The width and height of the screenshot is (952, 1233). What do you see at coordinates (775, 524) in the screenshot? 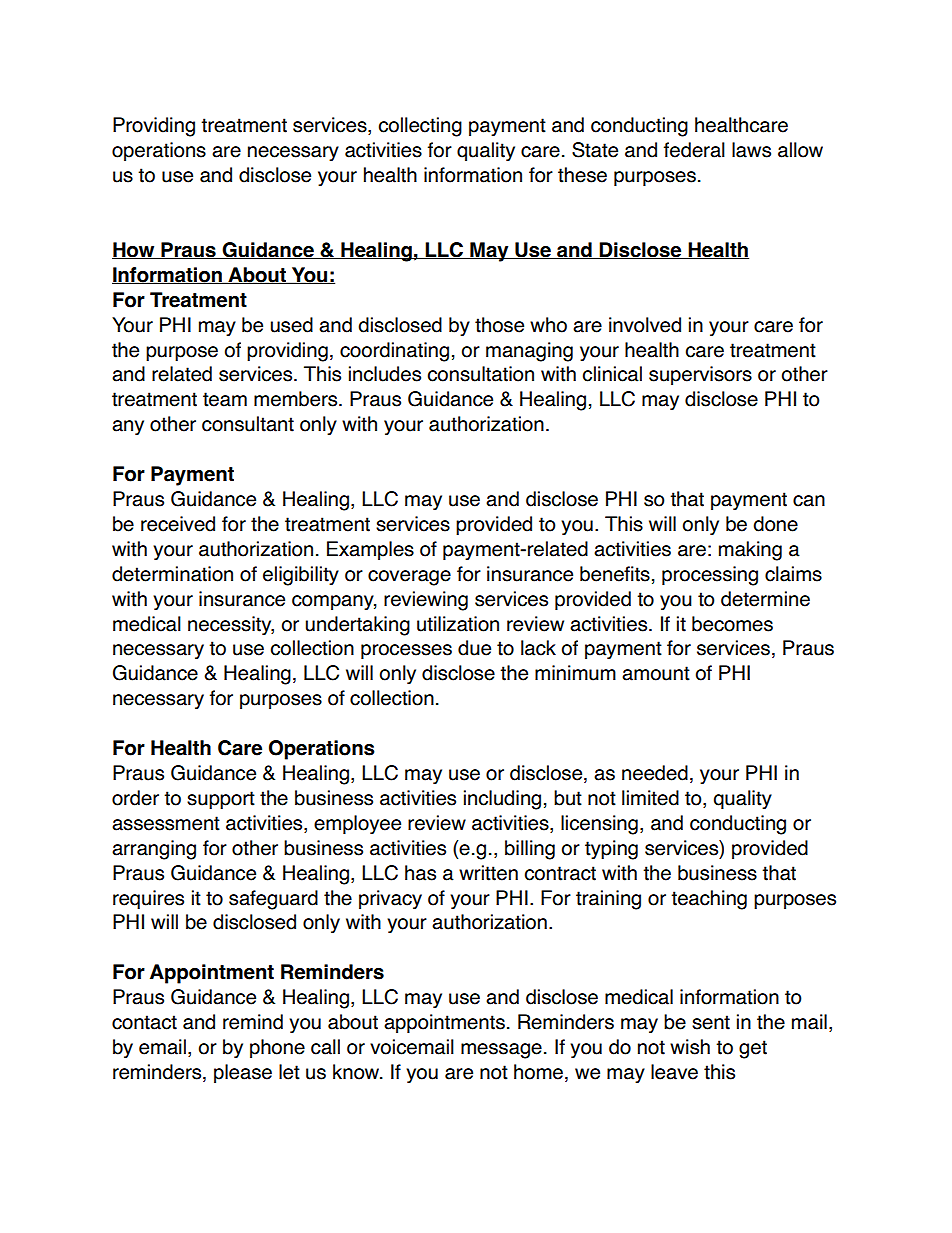
I see `done` at bounding box center [775, 524].
